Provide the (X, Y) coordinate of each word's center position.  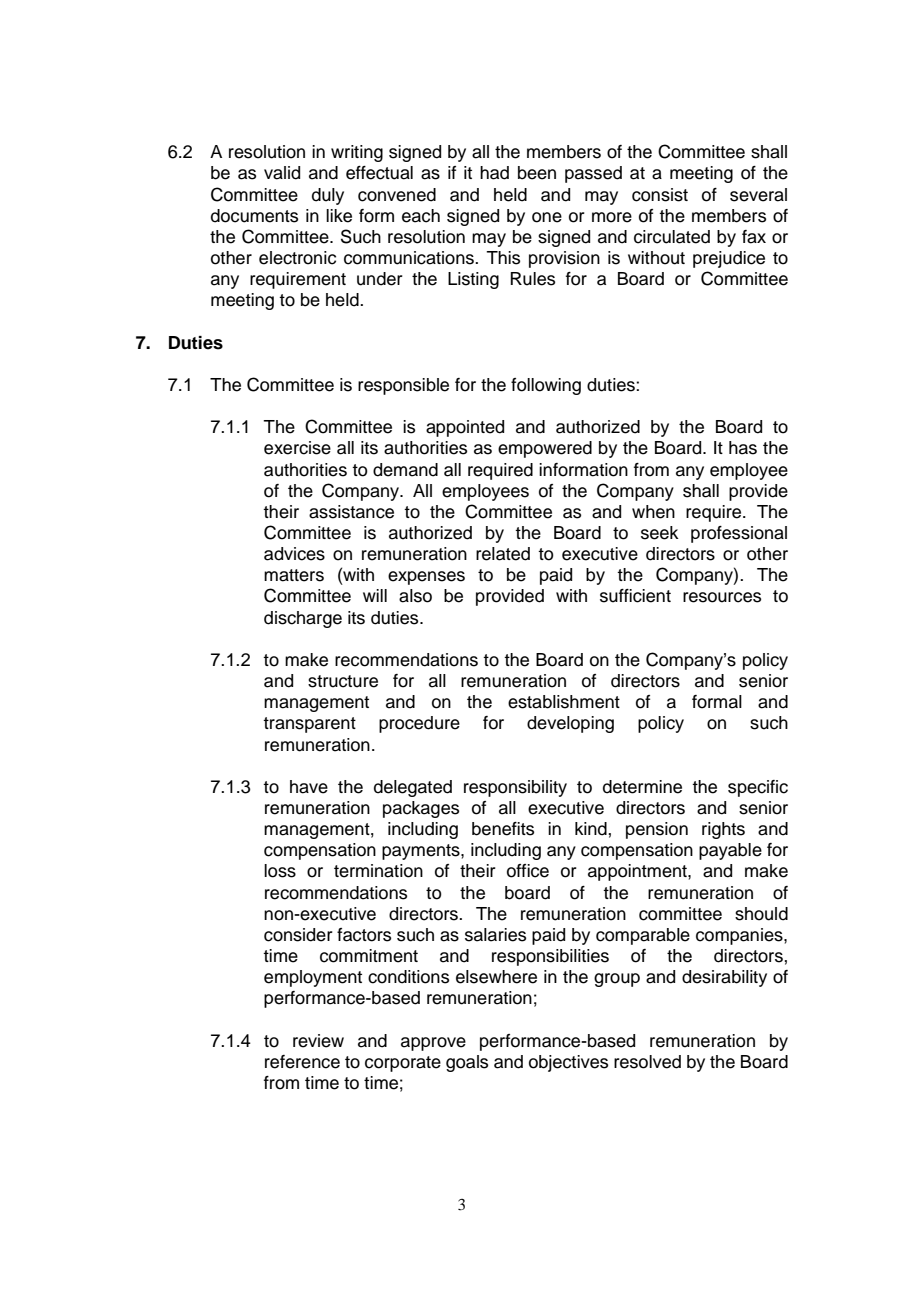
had (494, 173)
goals (467, 1063)
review (318, 1041)
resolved (647, 1062)
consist (660, 195)
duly (328, 196)
